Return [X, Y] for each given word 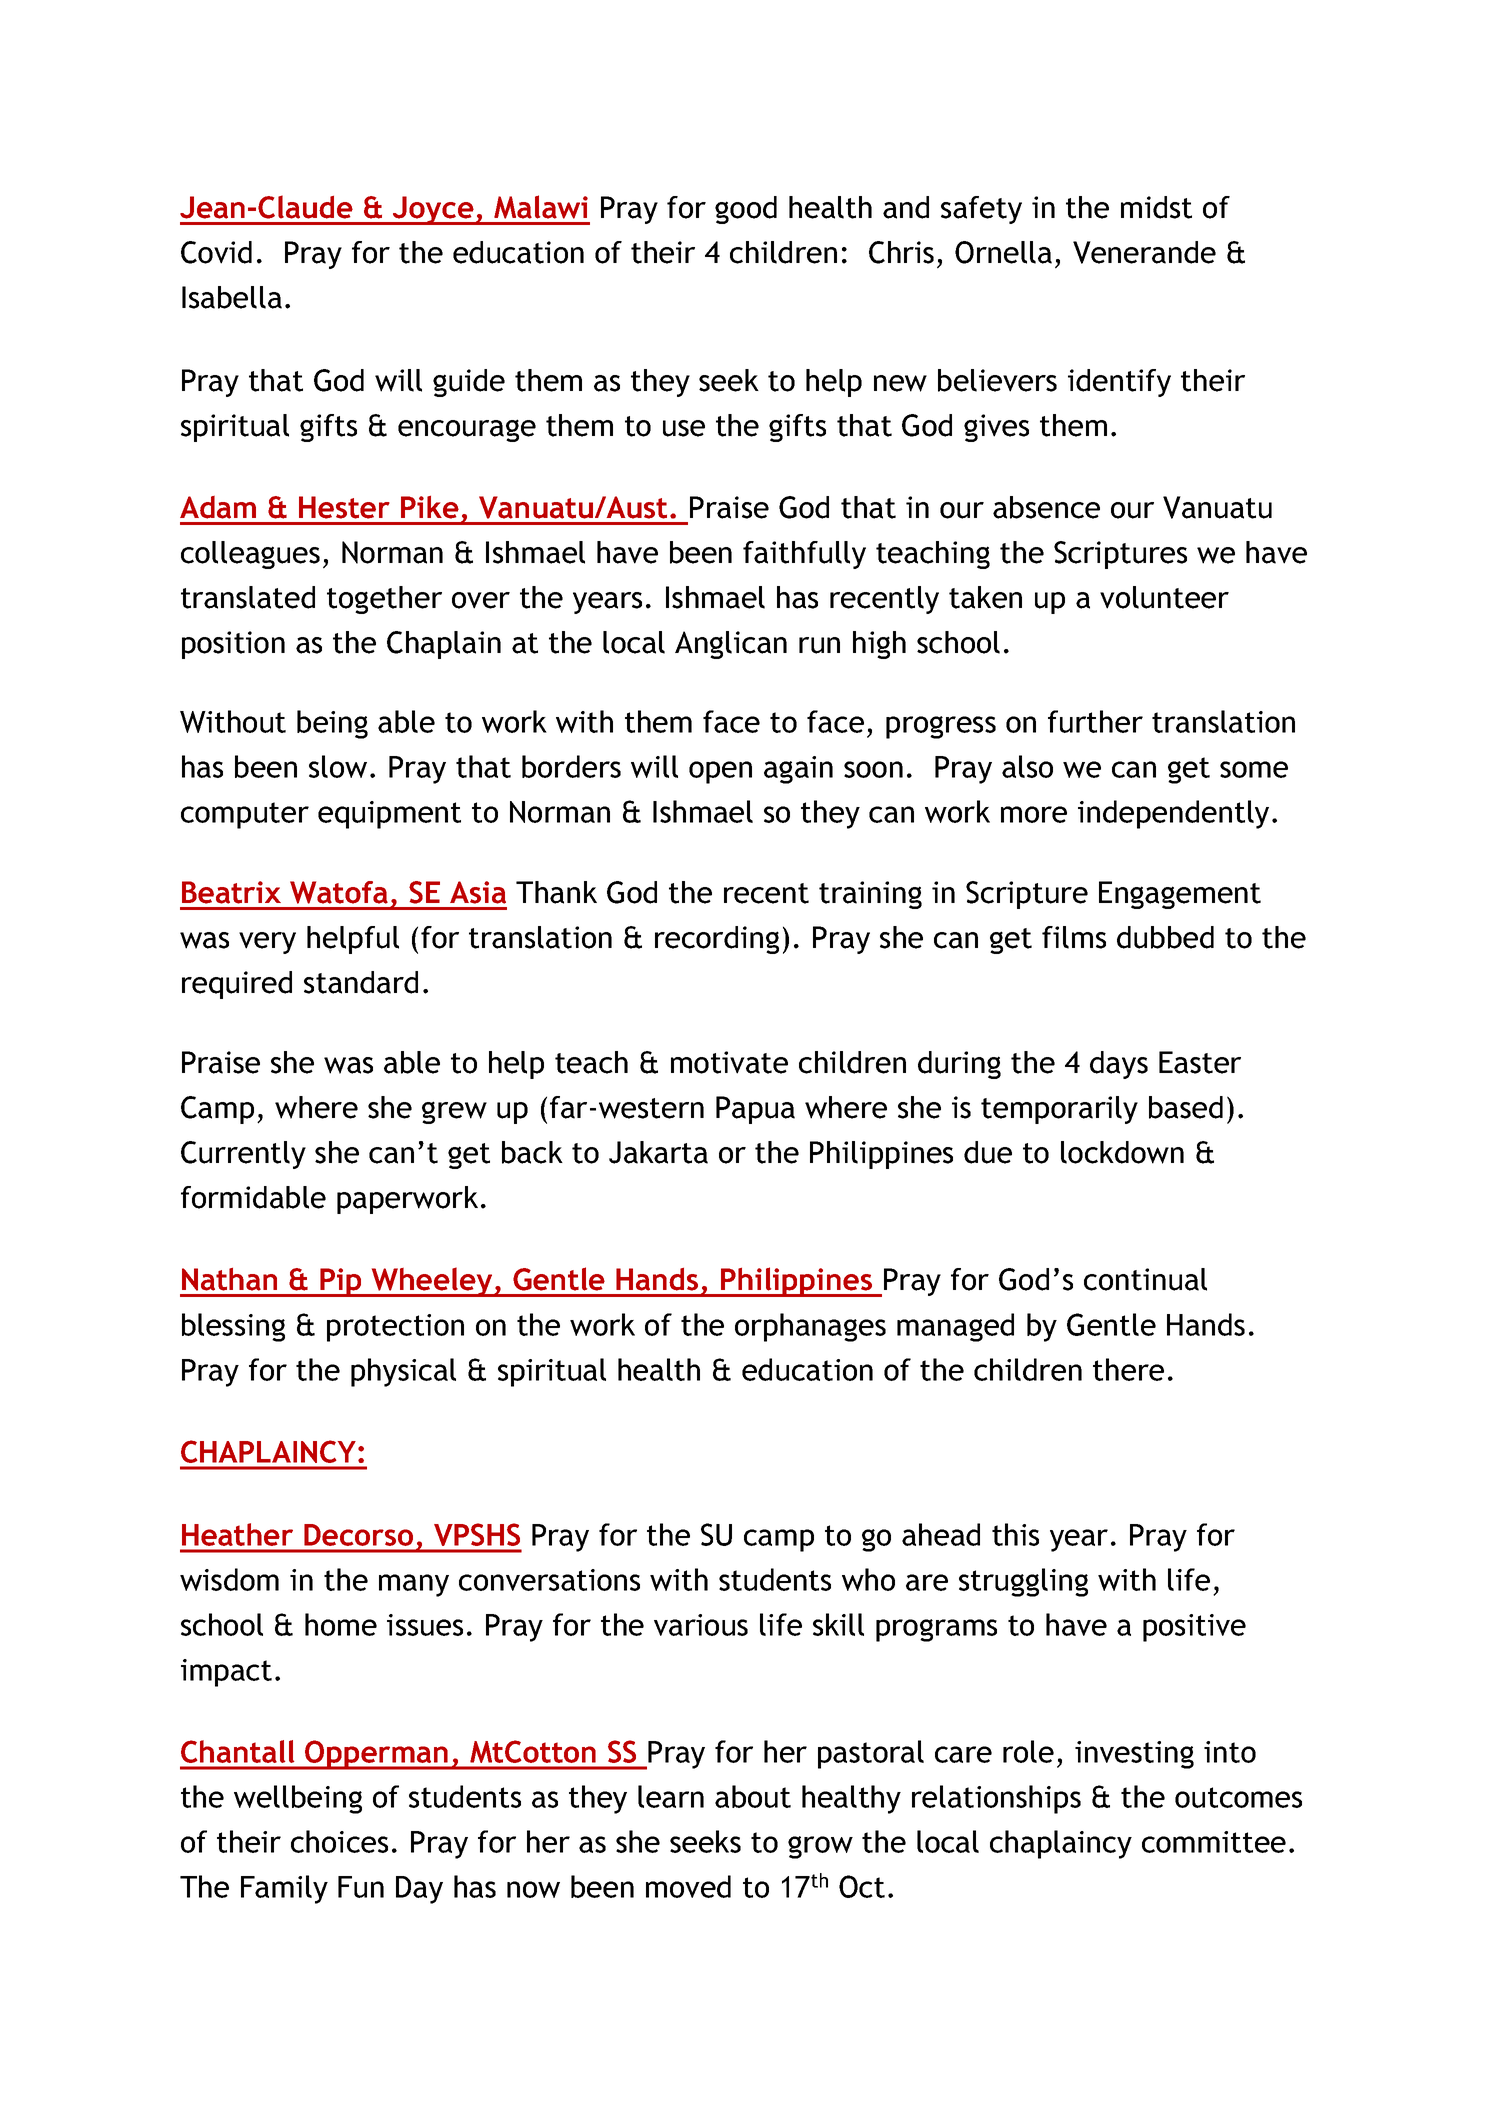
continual [1145, 1279]
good [746, 210]
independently [1173, 814]
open [720, 772]
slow [338, 766]
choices [339, 1841]
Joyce [433, 210]
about [753, 1796]
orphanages [810, 1327]
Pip [341, 1282]
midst [1156, 207]
